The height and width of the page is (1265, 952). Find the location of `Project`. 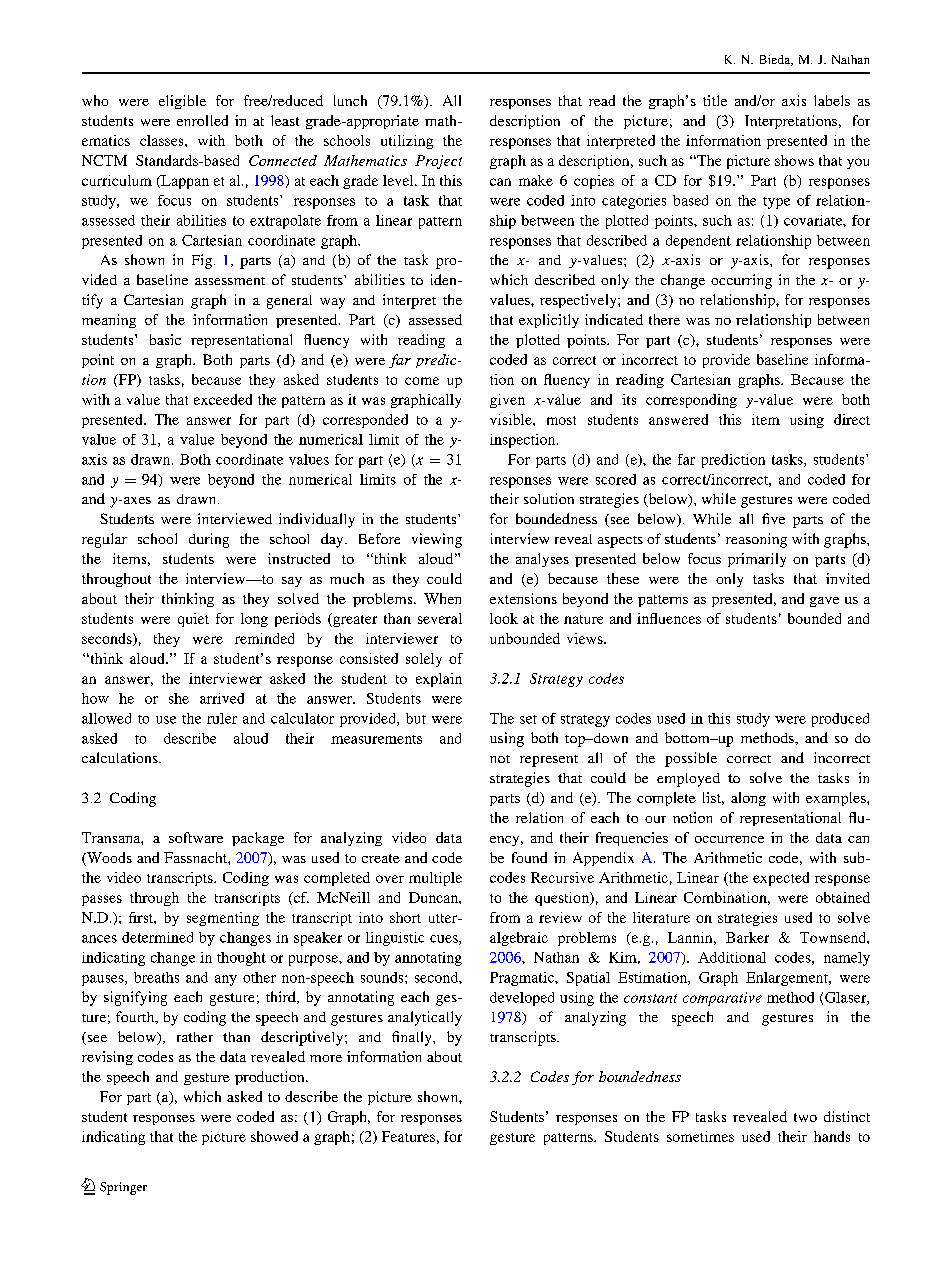

Project is located at coordinates (438, 162).
